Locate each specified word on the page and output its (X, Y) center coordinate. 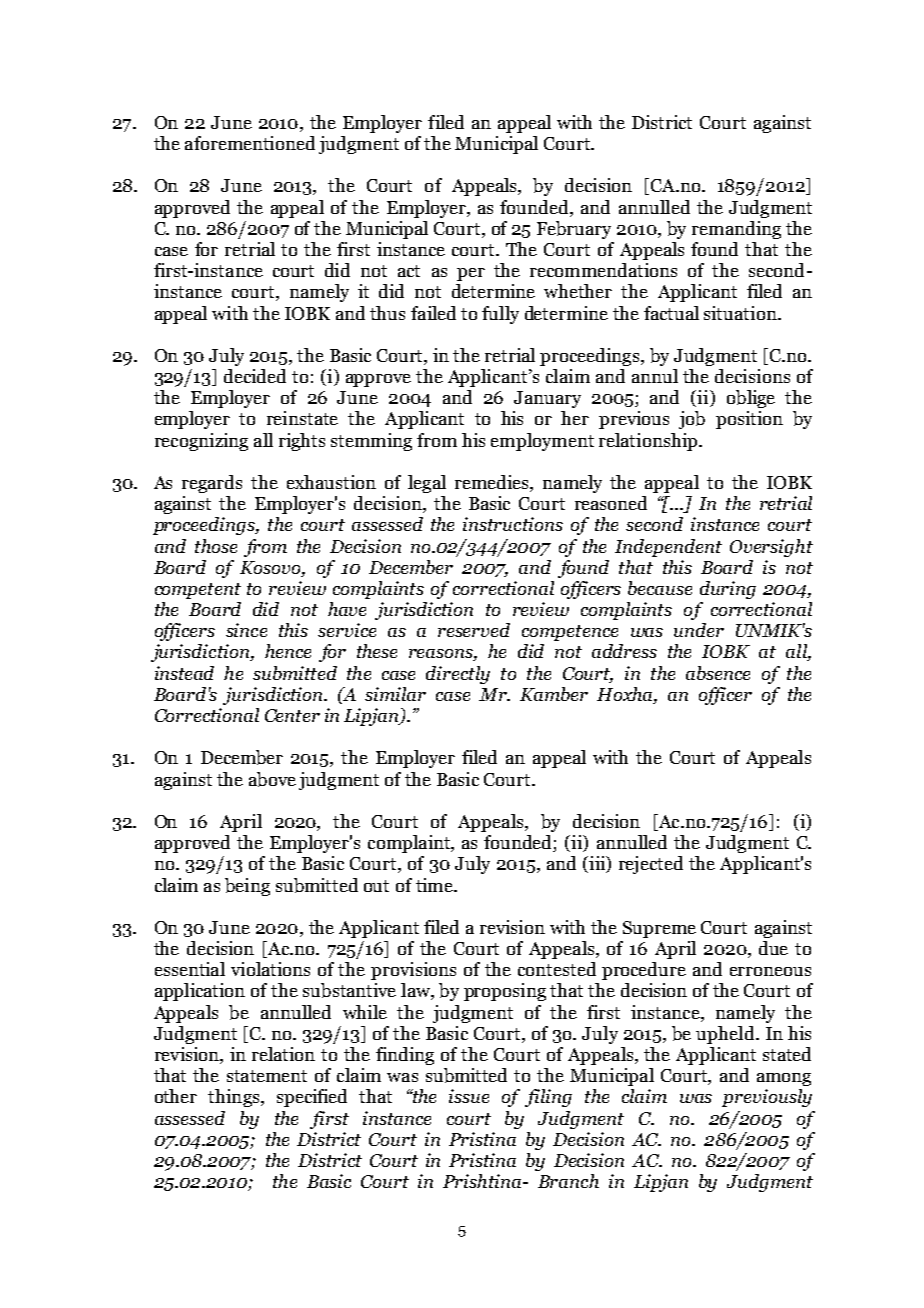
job (692, 420)
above (272, 779)
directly (458, 675)
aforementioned (250, 143)
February (574, 230)
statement (267, 1076)
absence (718, 673)
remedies (493, 483)
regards (212, 484)
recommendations (603, 270)
